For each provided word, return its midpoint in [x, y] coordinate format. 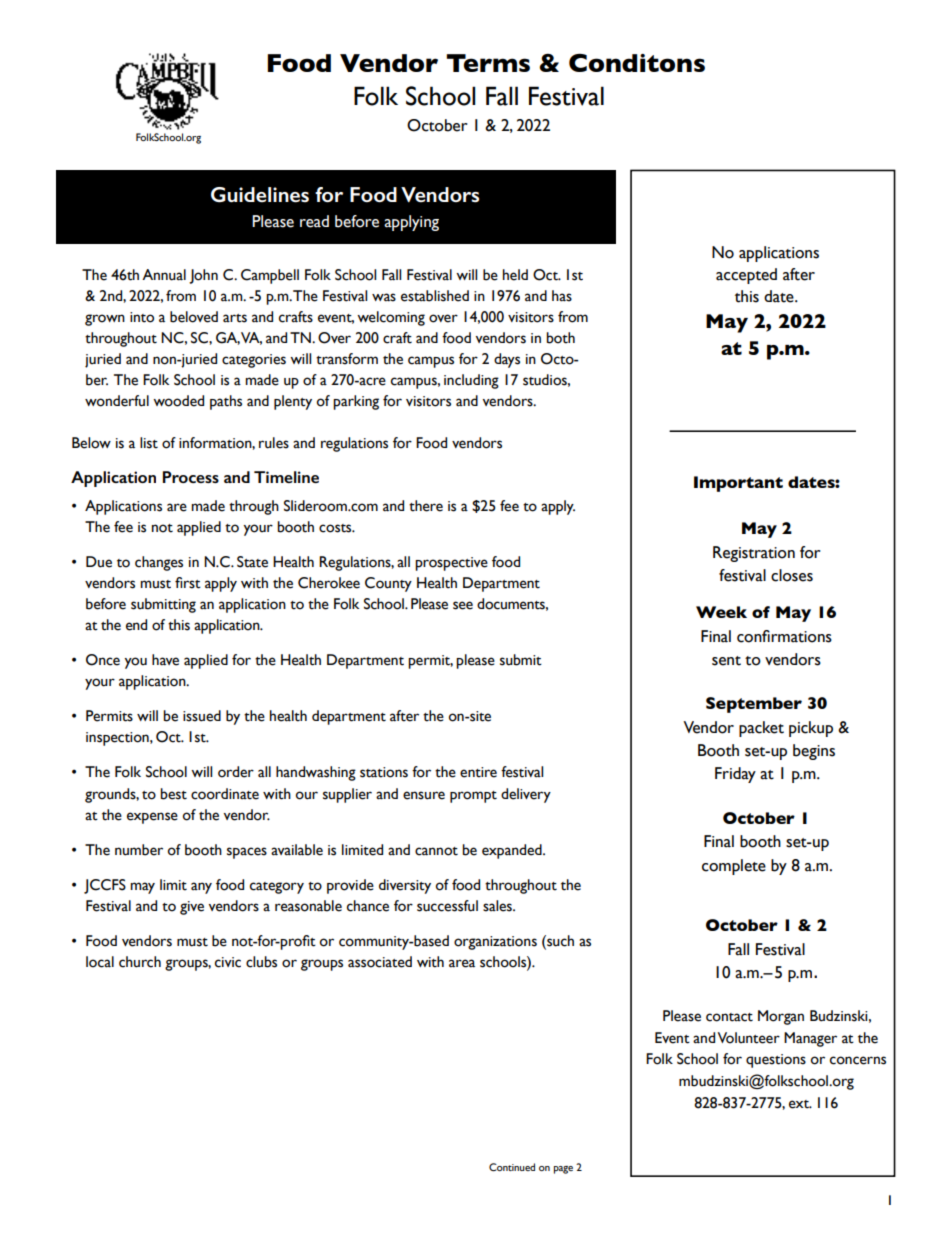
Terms [488, 63]
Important [738, 484]
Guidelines [260, 195]
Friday [735, 775]
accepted [746, 276]
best [173, 794]
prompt [473, 797]
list [149, 443]
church [140, 962]
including [471, 381]
